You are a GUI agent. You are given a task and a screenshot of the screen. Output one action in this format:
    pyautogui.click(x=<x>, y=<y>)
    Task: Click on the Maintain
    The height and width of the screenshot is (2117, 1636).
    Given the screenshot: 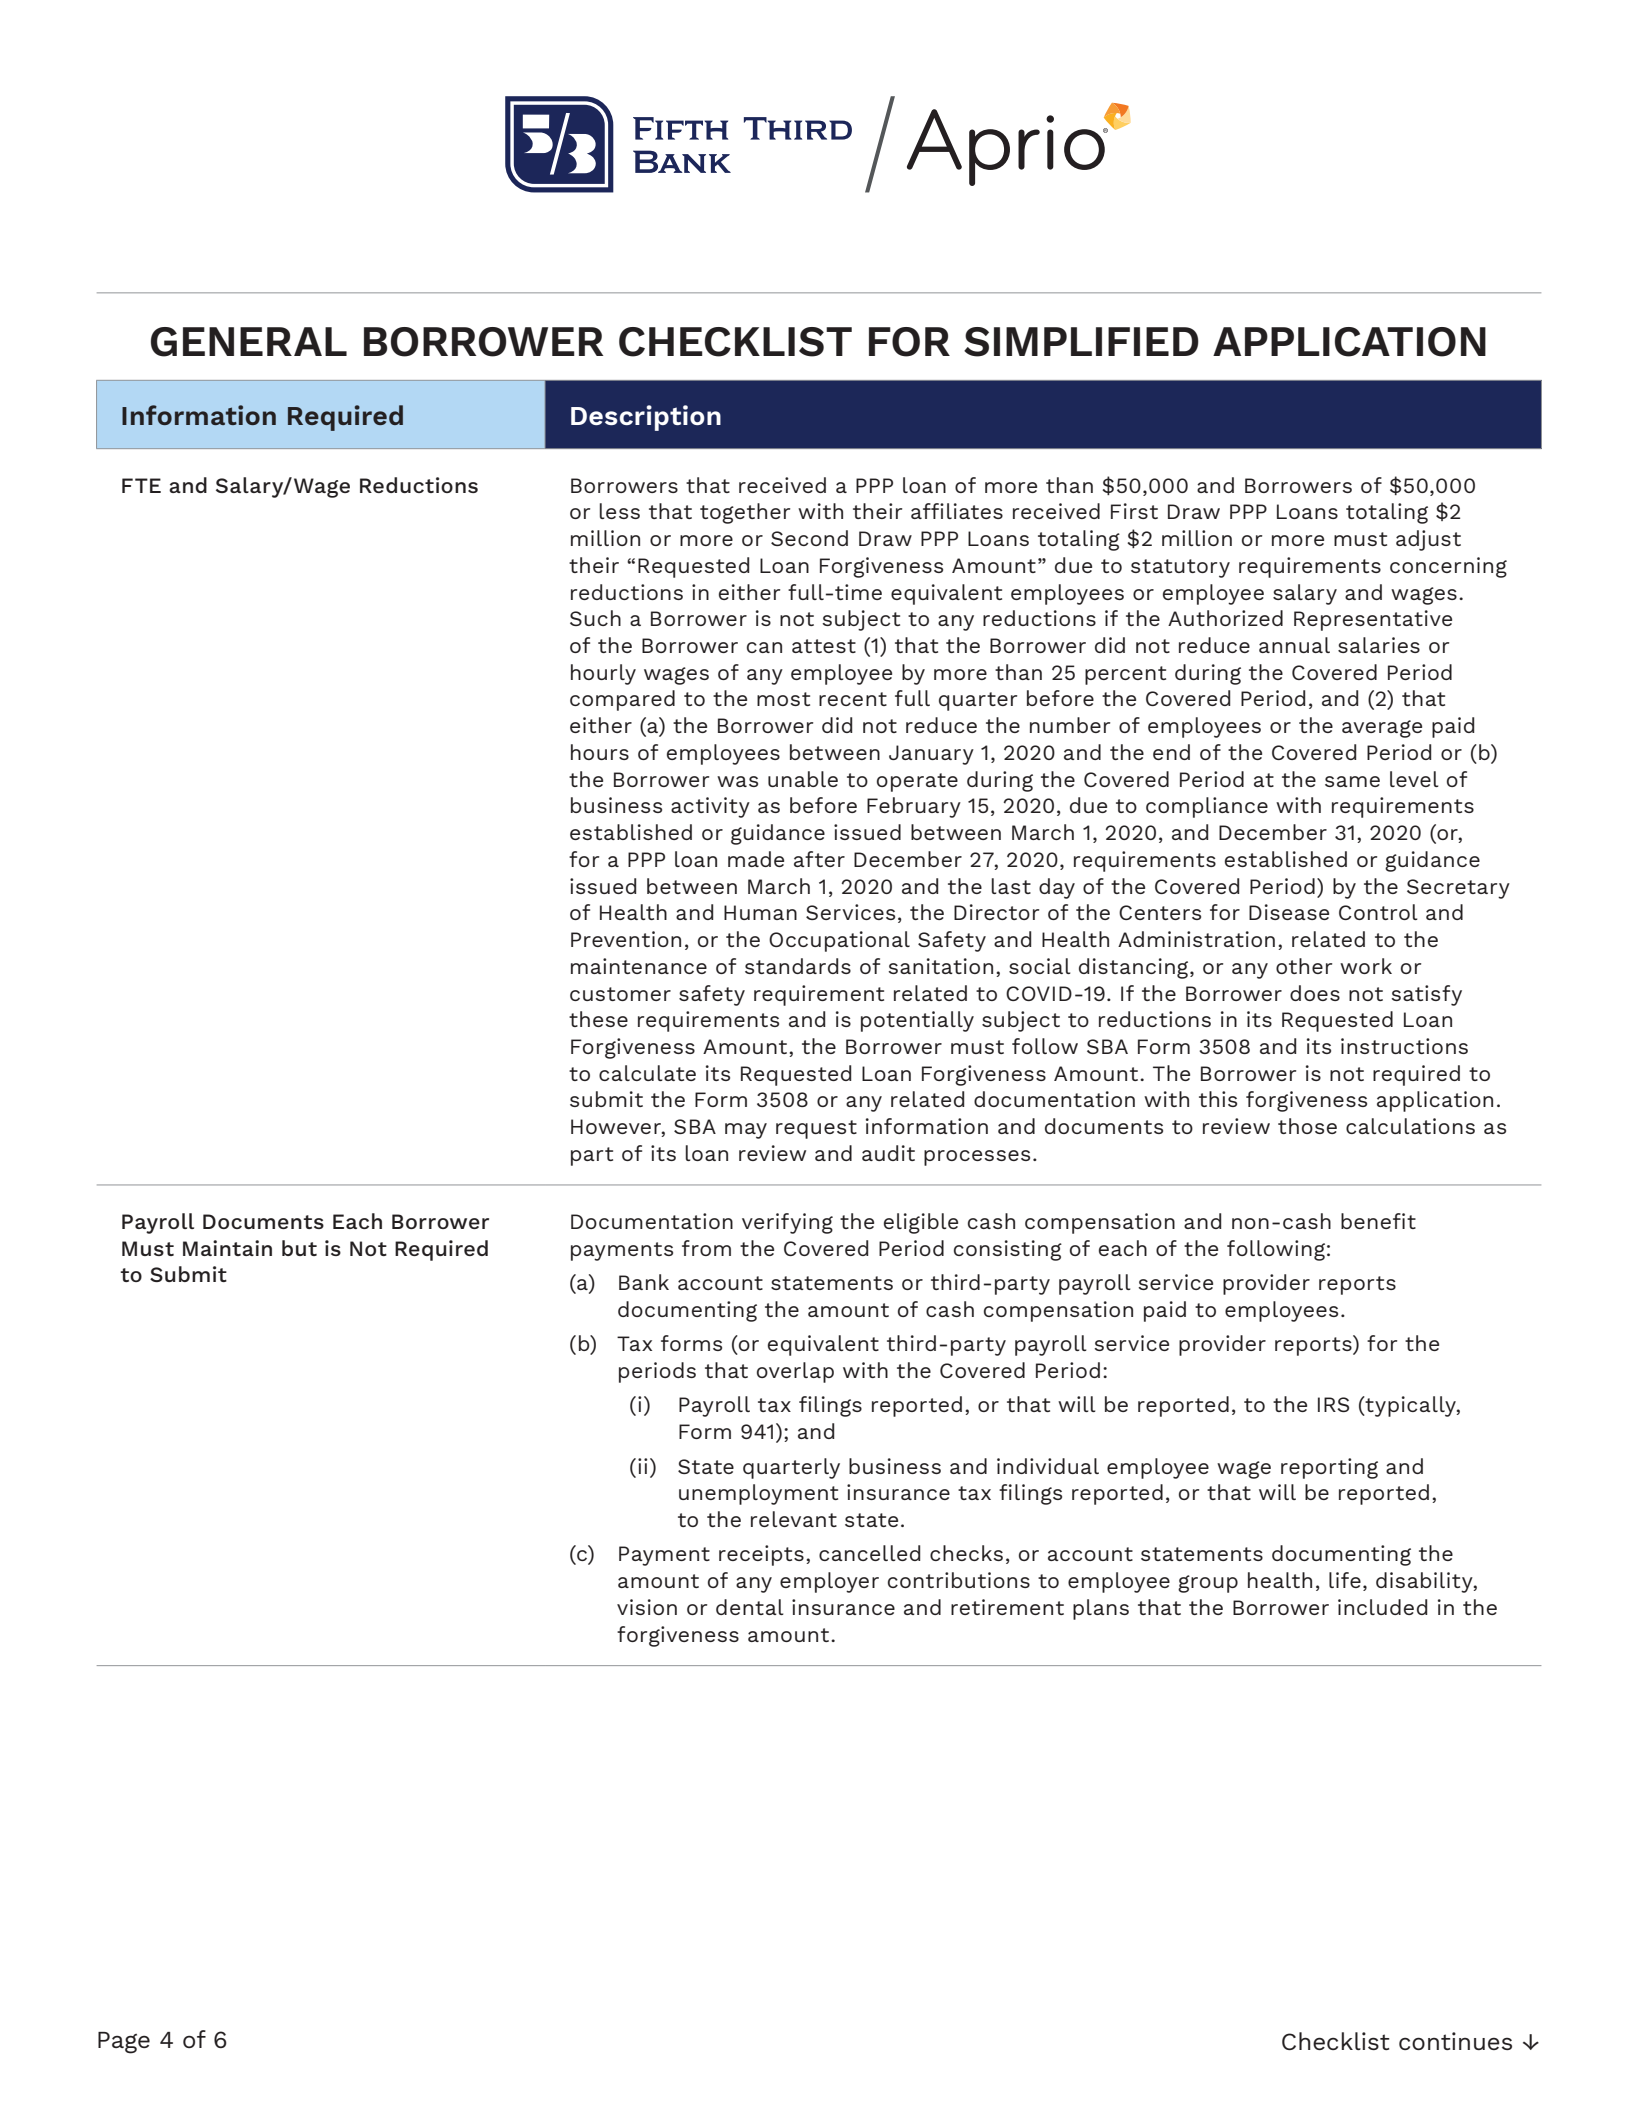 What is the action you would take?
    pyautogui.click(x=227, y=1248)
